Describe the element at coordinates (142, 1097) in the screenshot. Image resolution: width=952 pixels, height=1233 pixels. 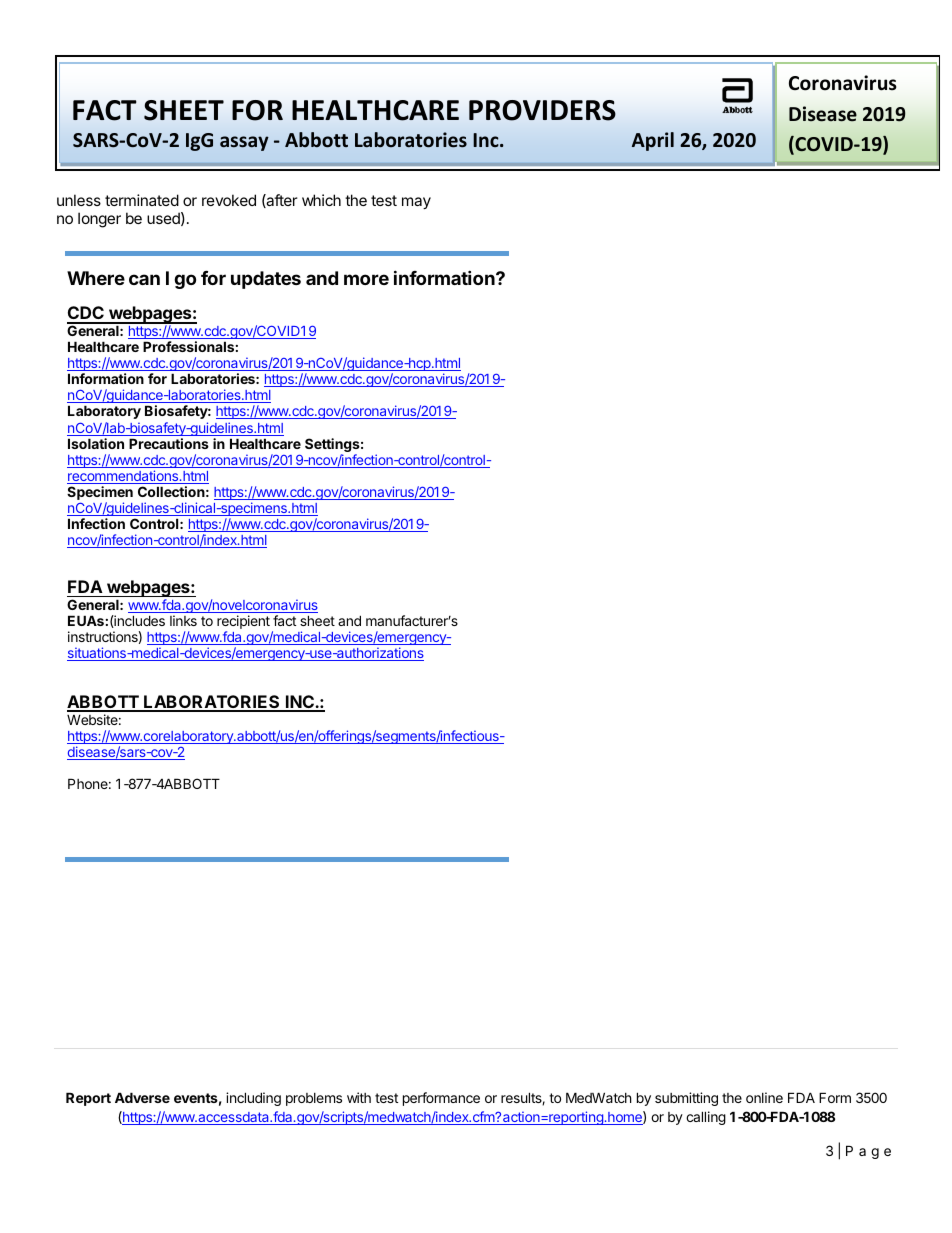
I see `Adverse` at that location.
